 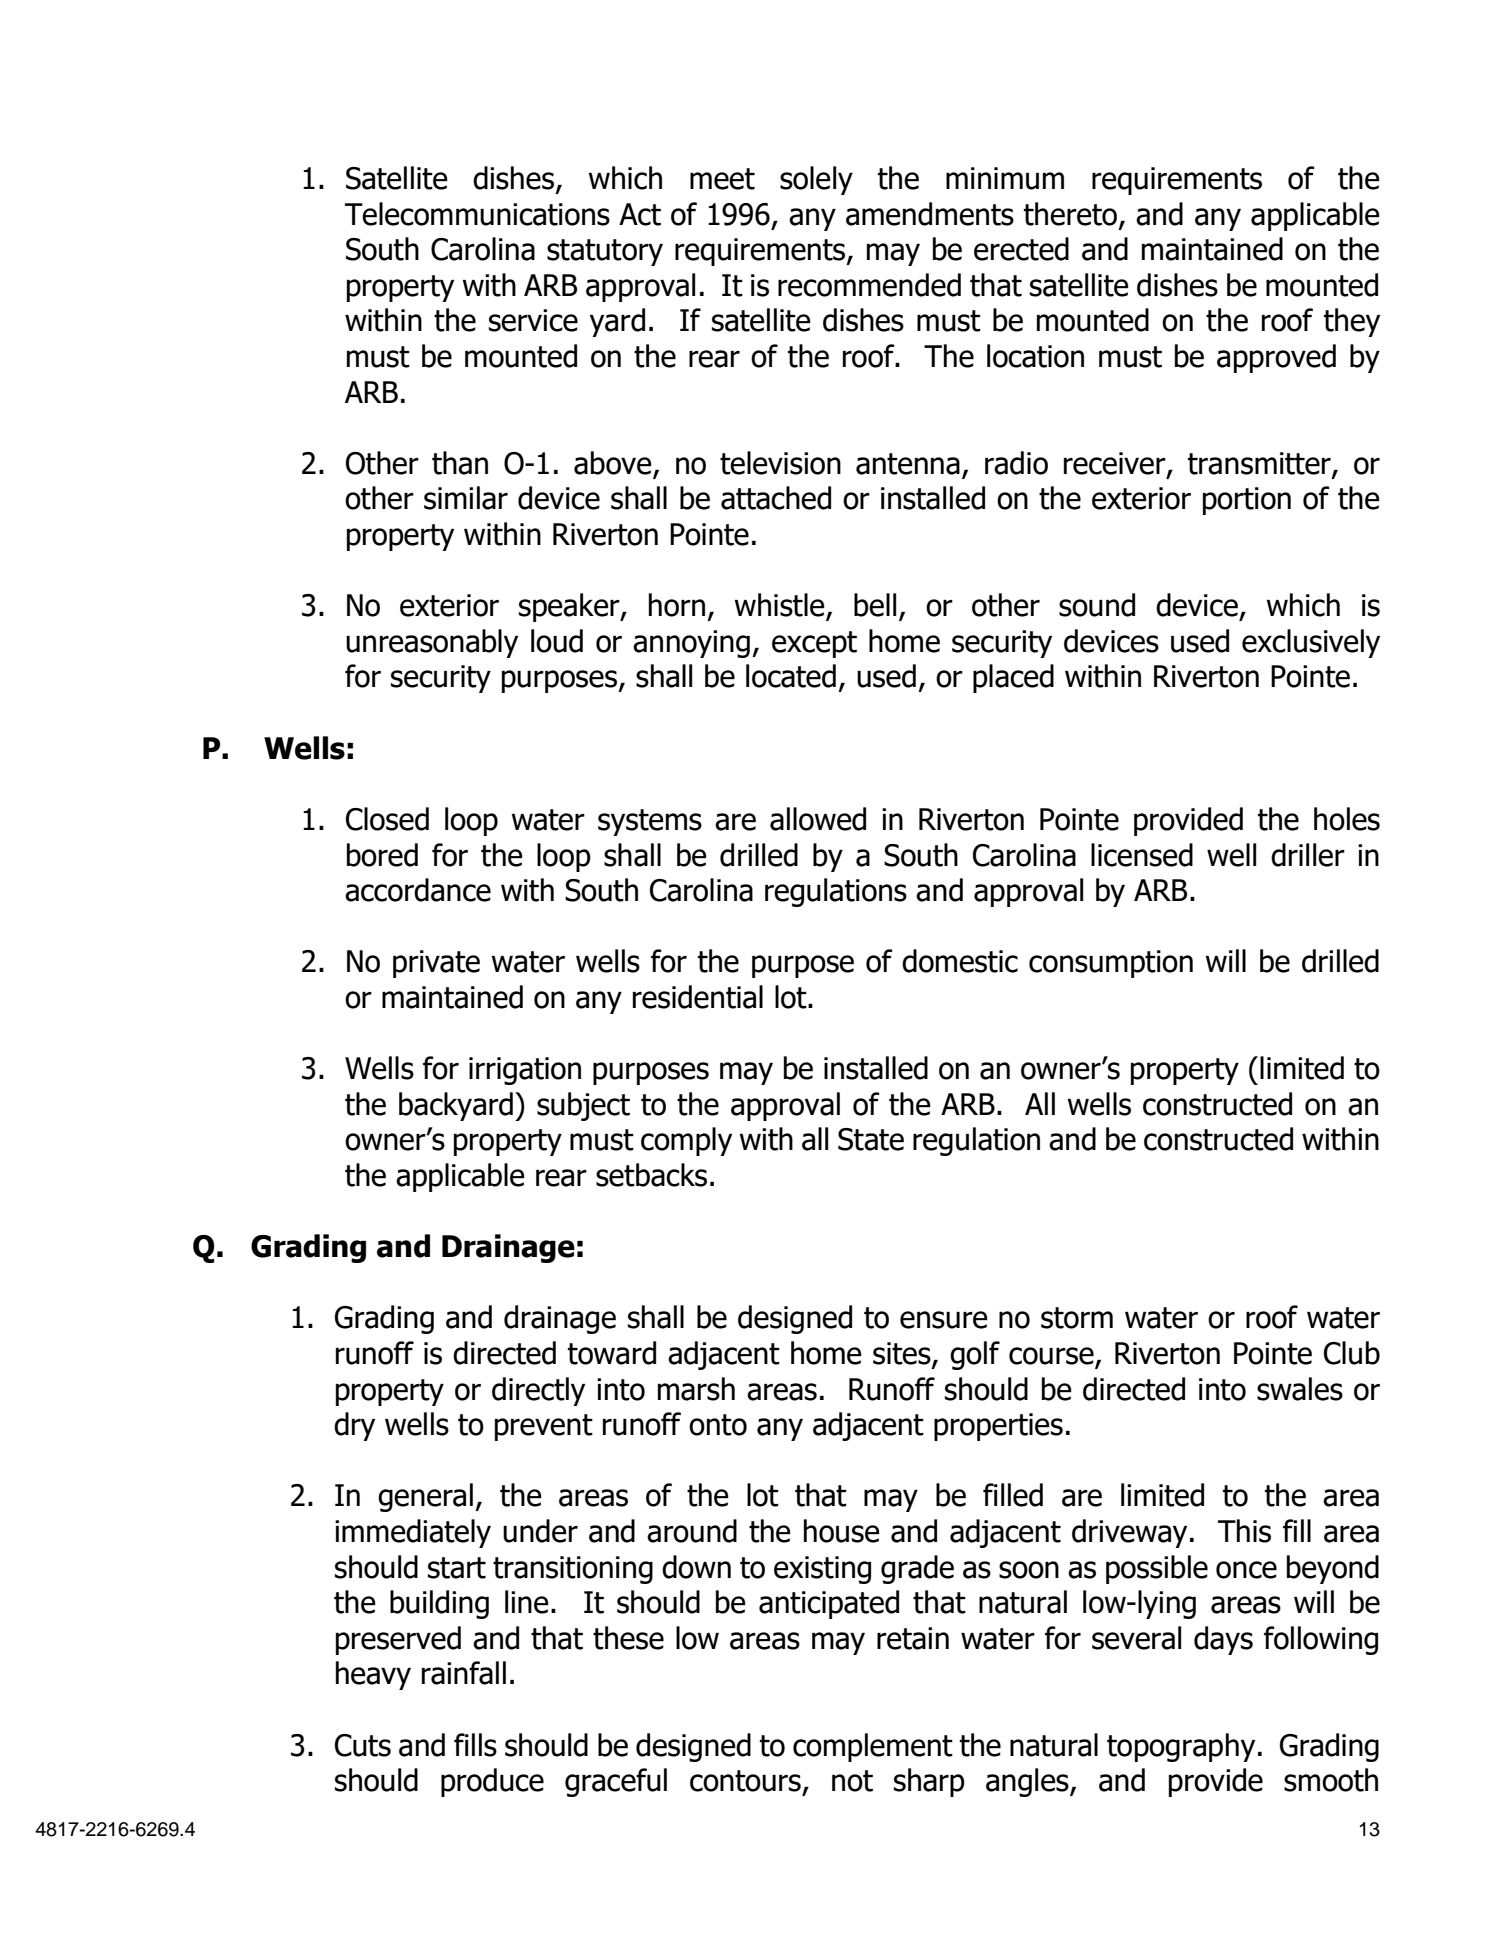 What do you see at coordinates (1070, 214) in the screenshot?
I see `thereto` at bounding box center [1070, 214].
